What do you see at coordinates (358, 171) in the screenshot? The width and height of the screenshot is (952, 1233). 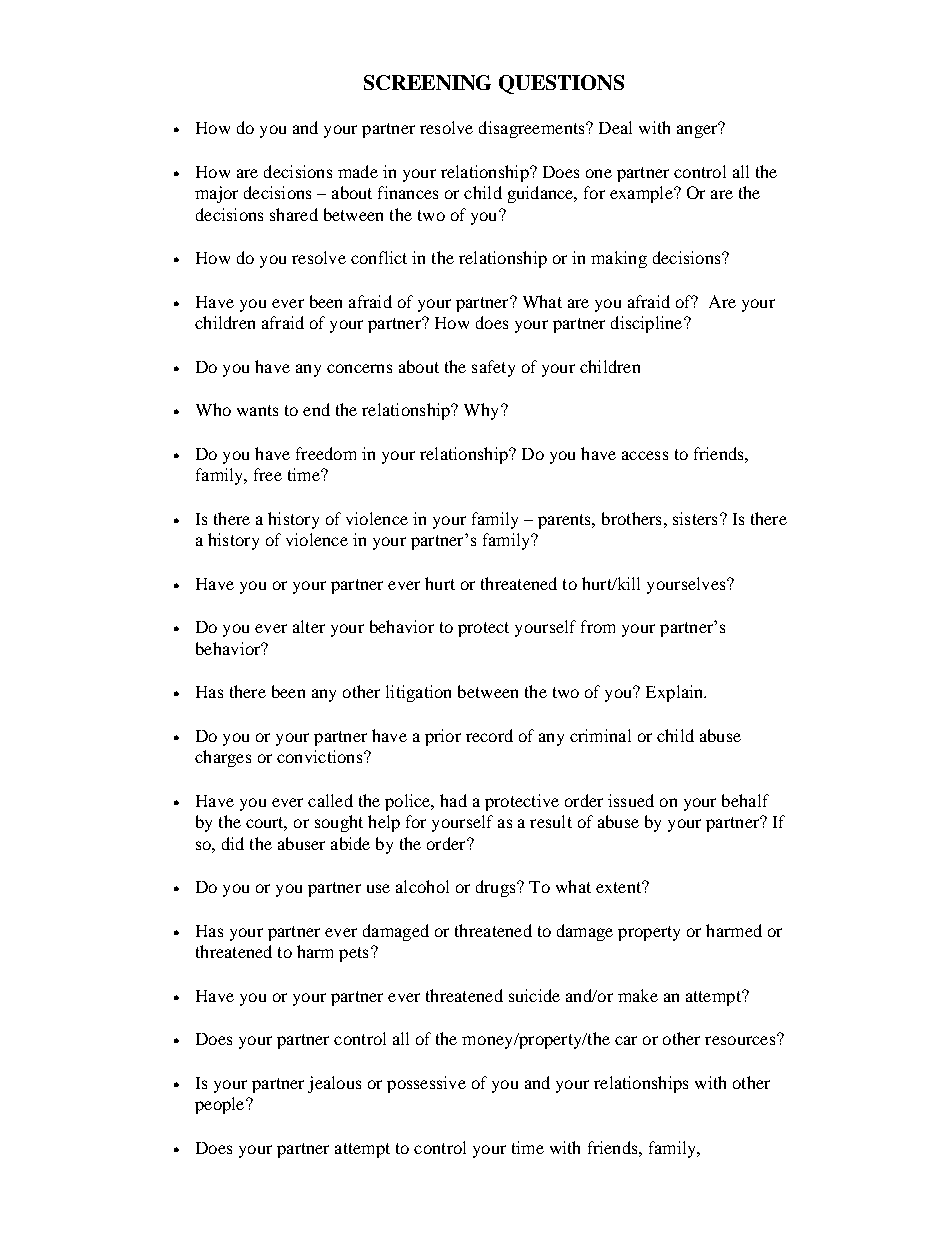 I see `made` at bounding box center [358, 171].
